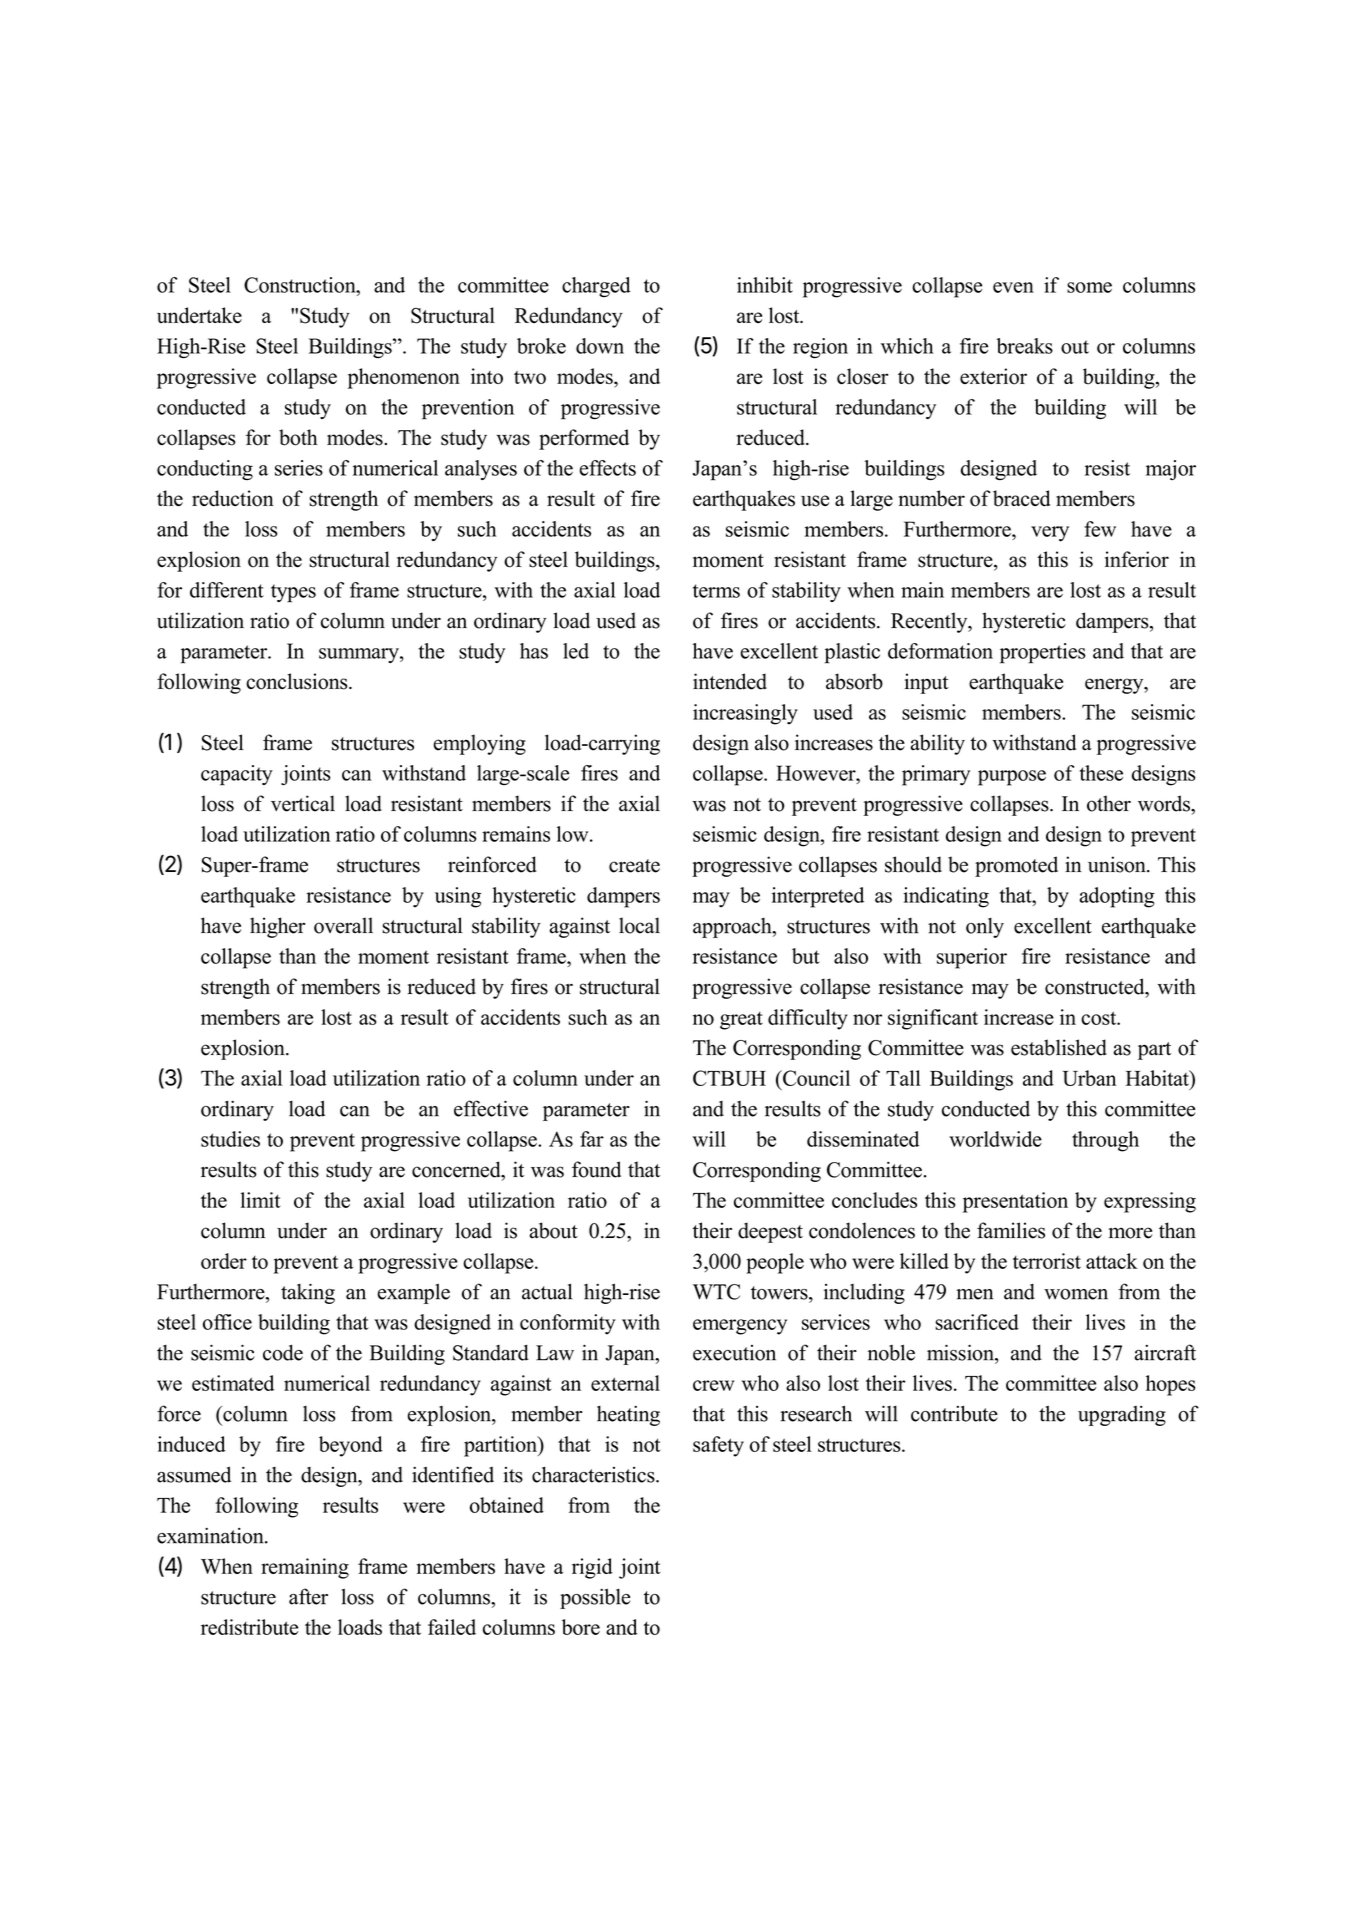 The image size is (1352, 1914). Describe the element at coordinates (639, 925) in the screenshot. I see `local` at that location.
